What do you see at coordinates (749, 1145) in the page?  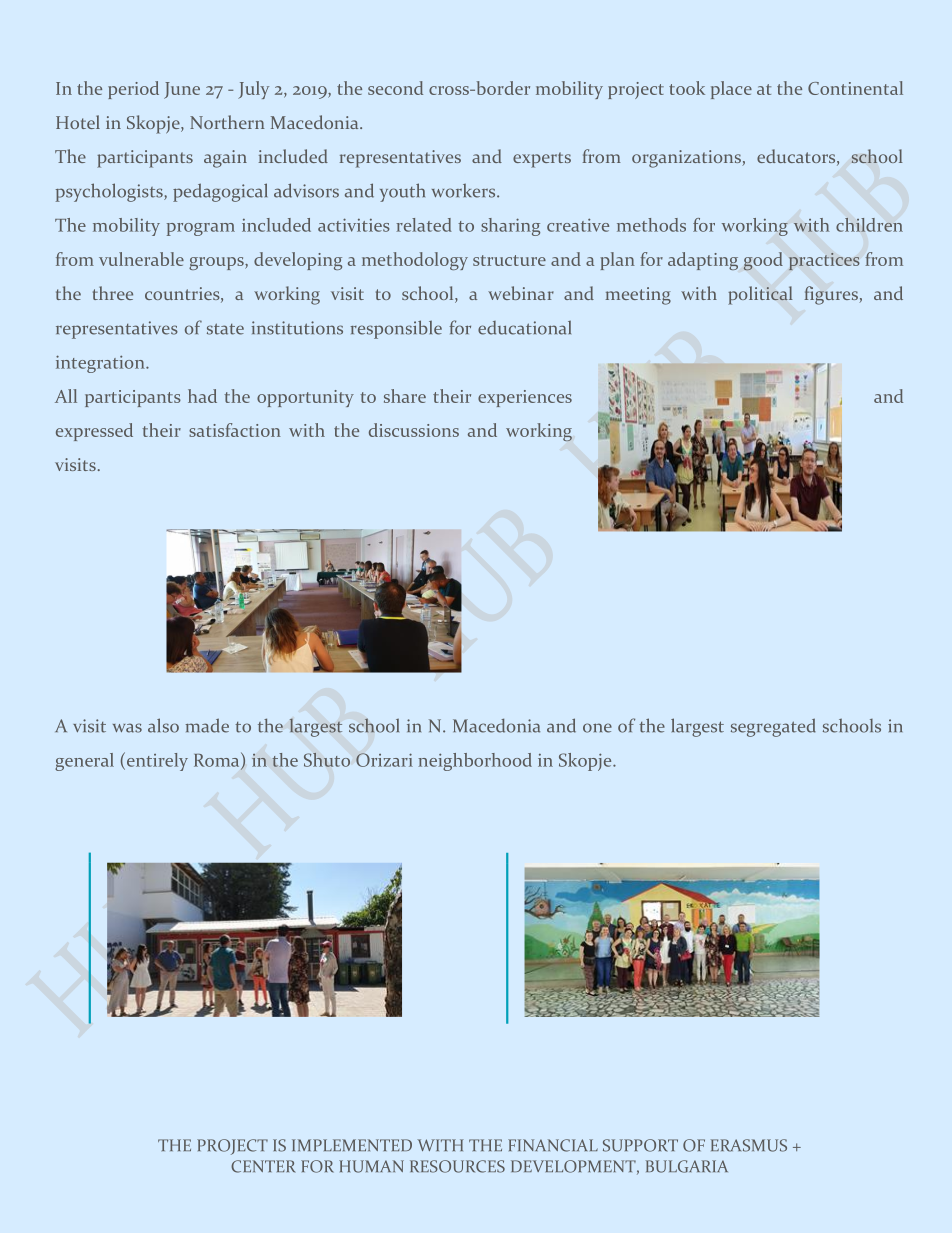 I see `ERASMUS` at bounding box center [749, 1145].
